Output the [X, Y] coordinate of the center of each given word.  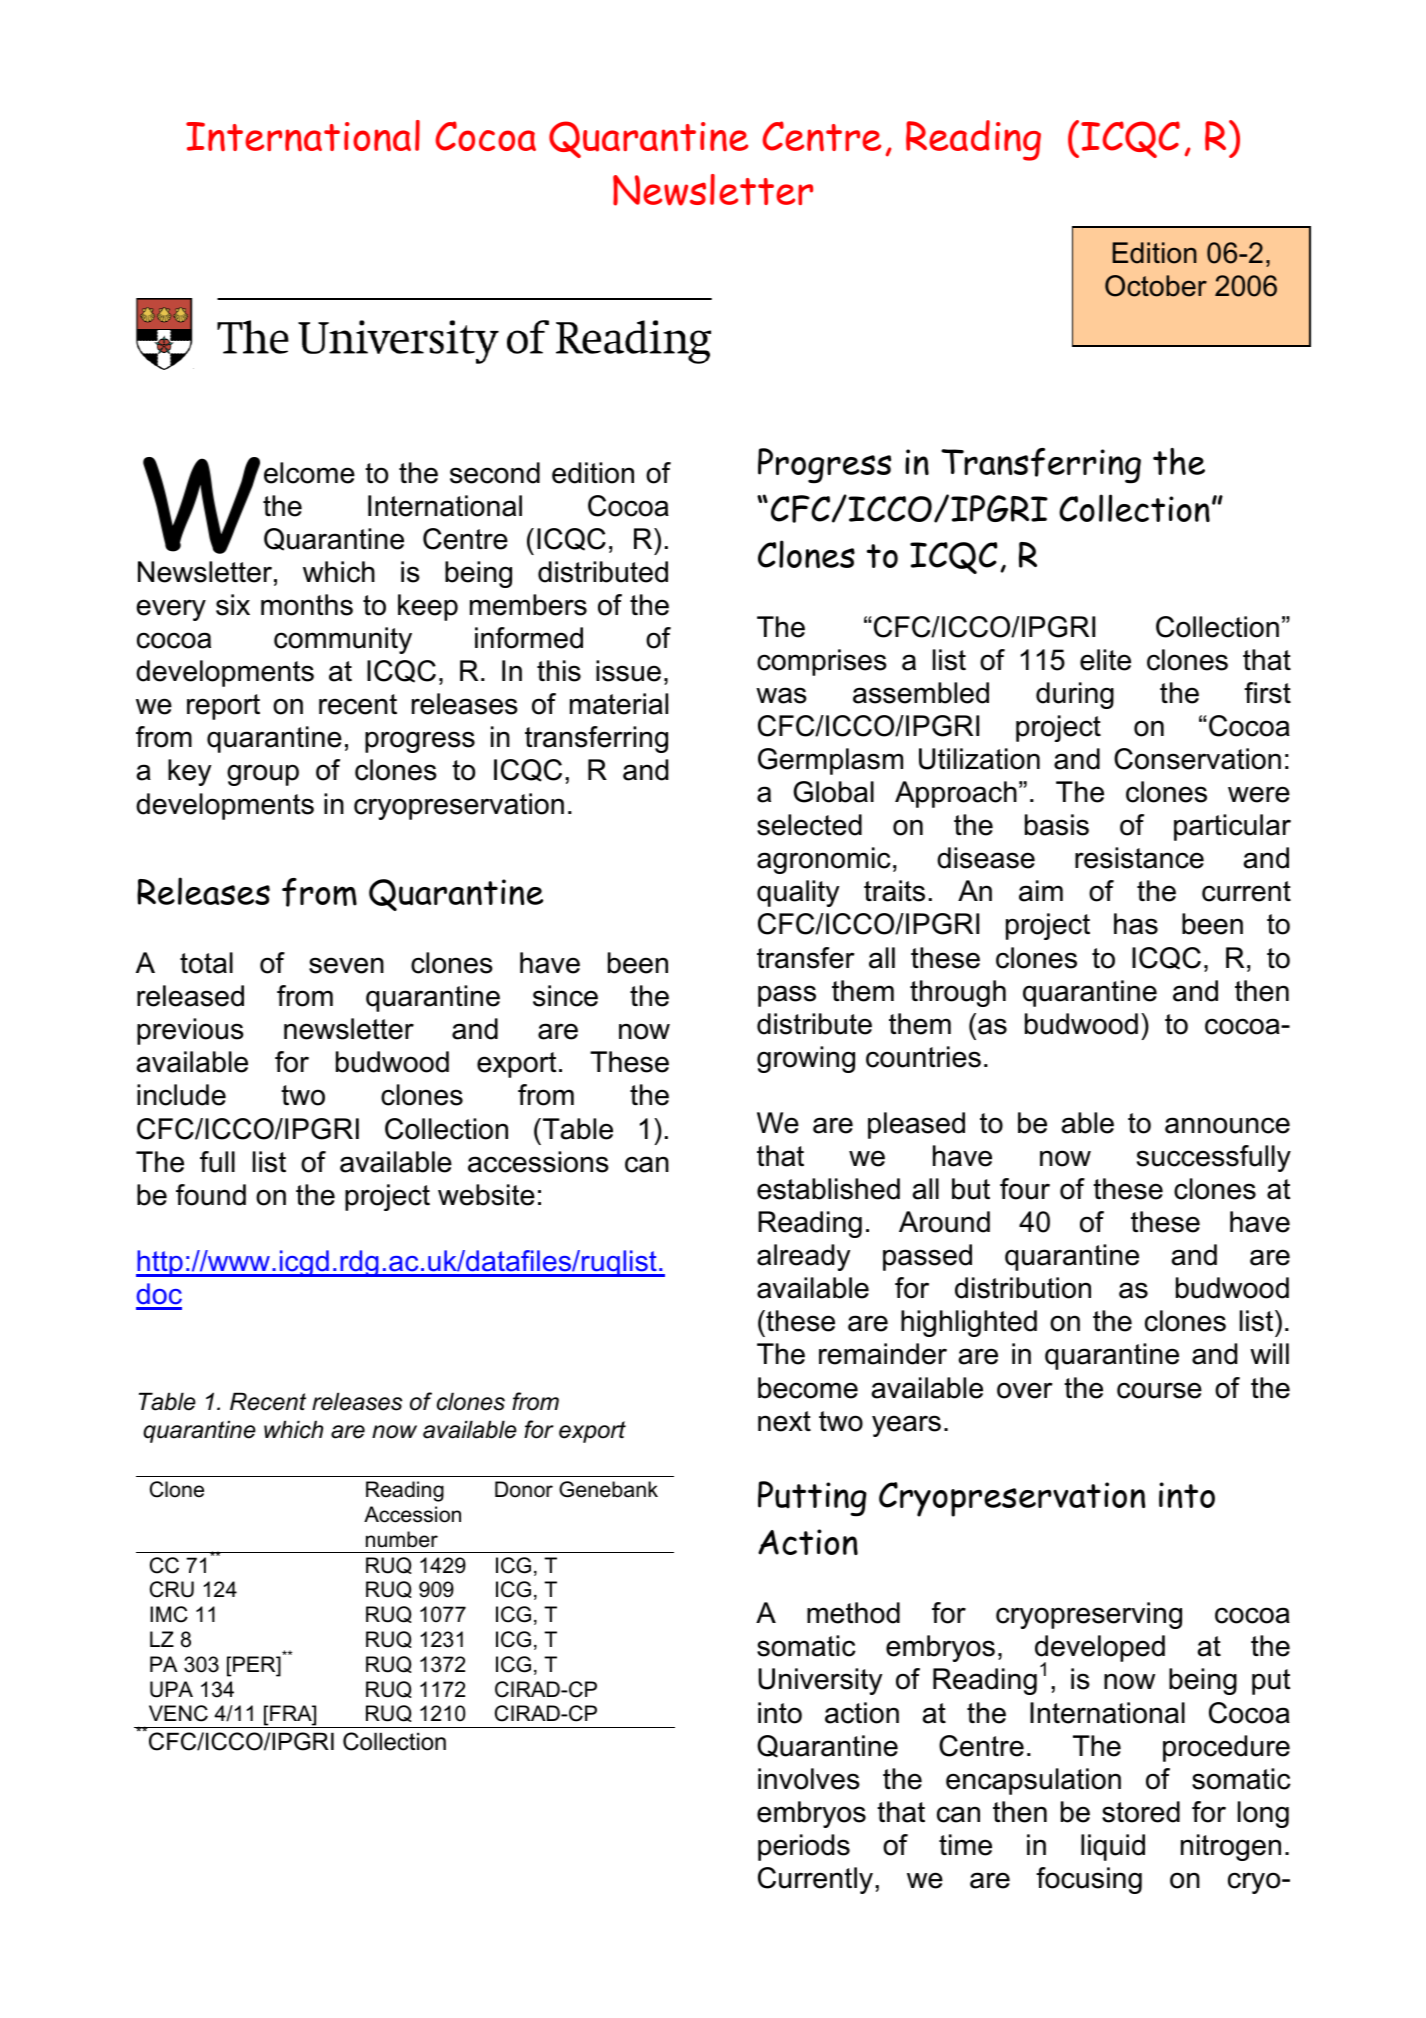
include [181, 1095]
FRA [292, 1714]
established [828, 1189]
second [495, 473]
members [528, 605]
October [1156, 286]
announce [1227, 1125]
